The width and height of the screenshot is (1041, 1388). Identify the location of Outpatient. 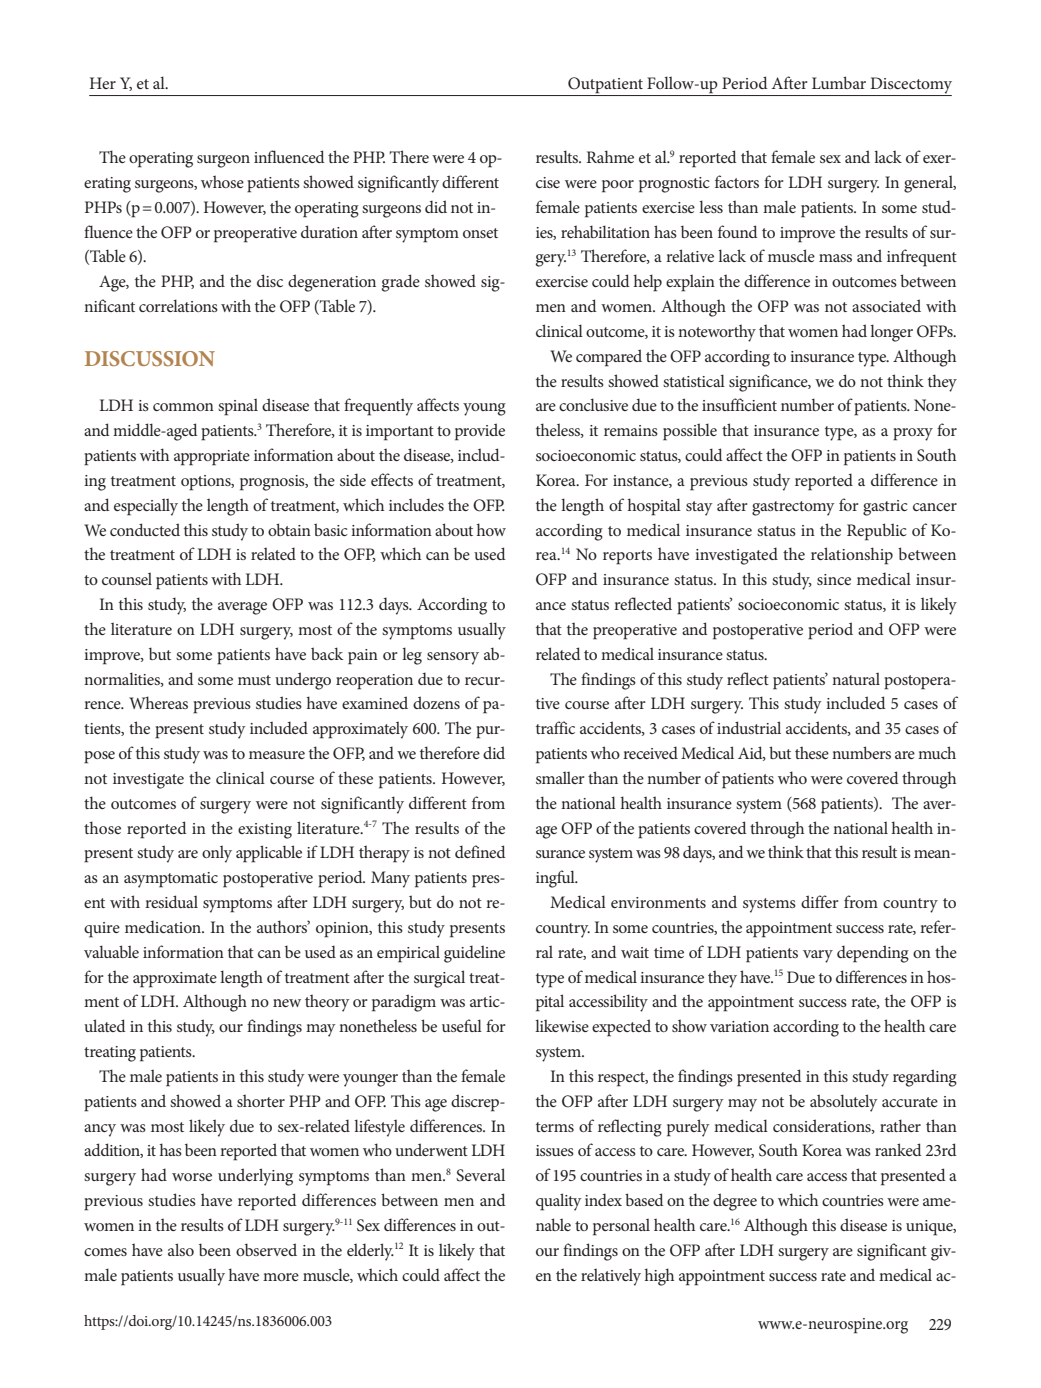
(605, 85).
